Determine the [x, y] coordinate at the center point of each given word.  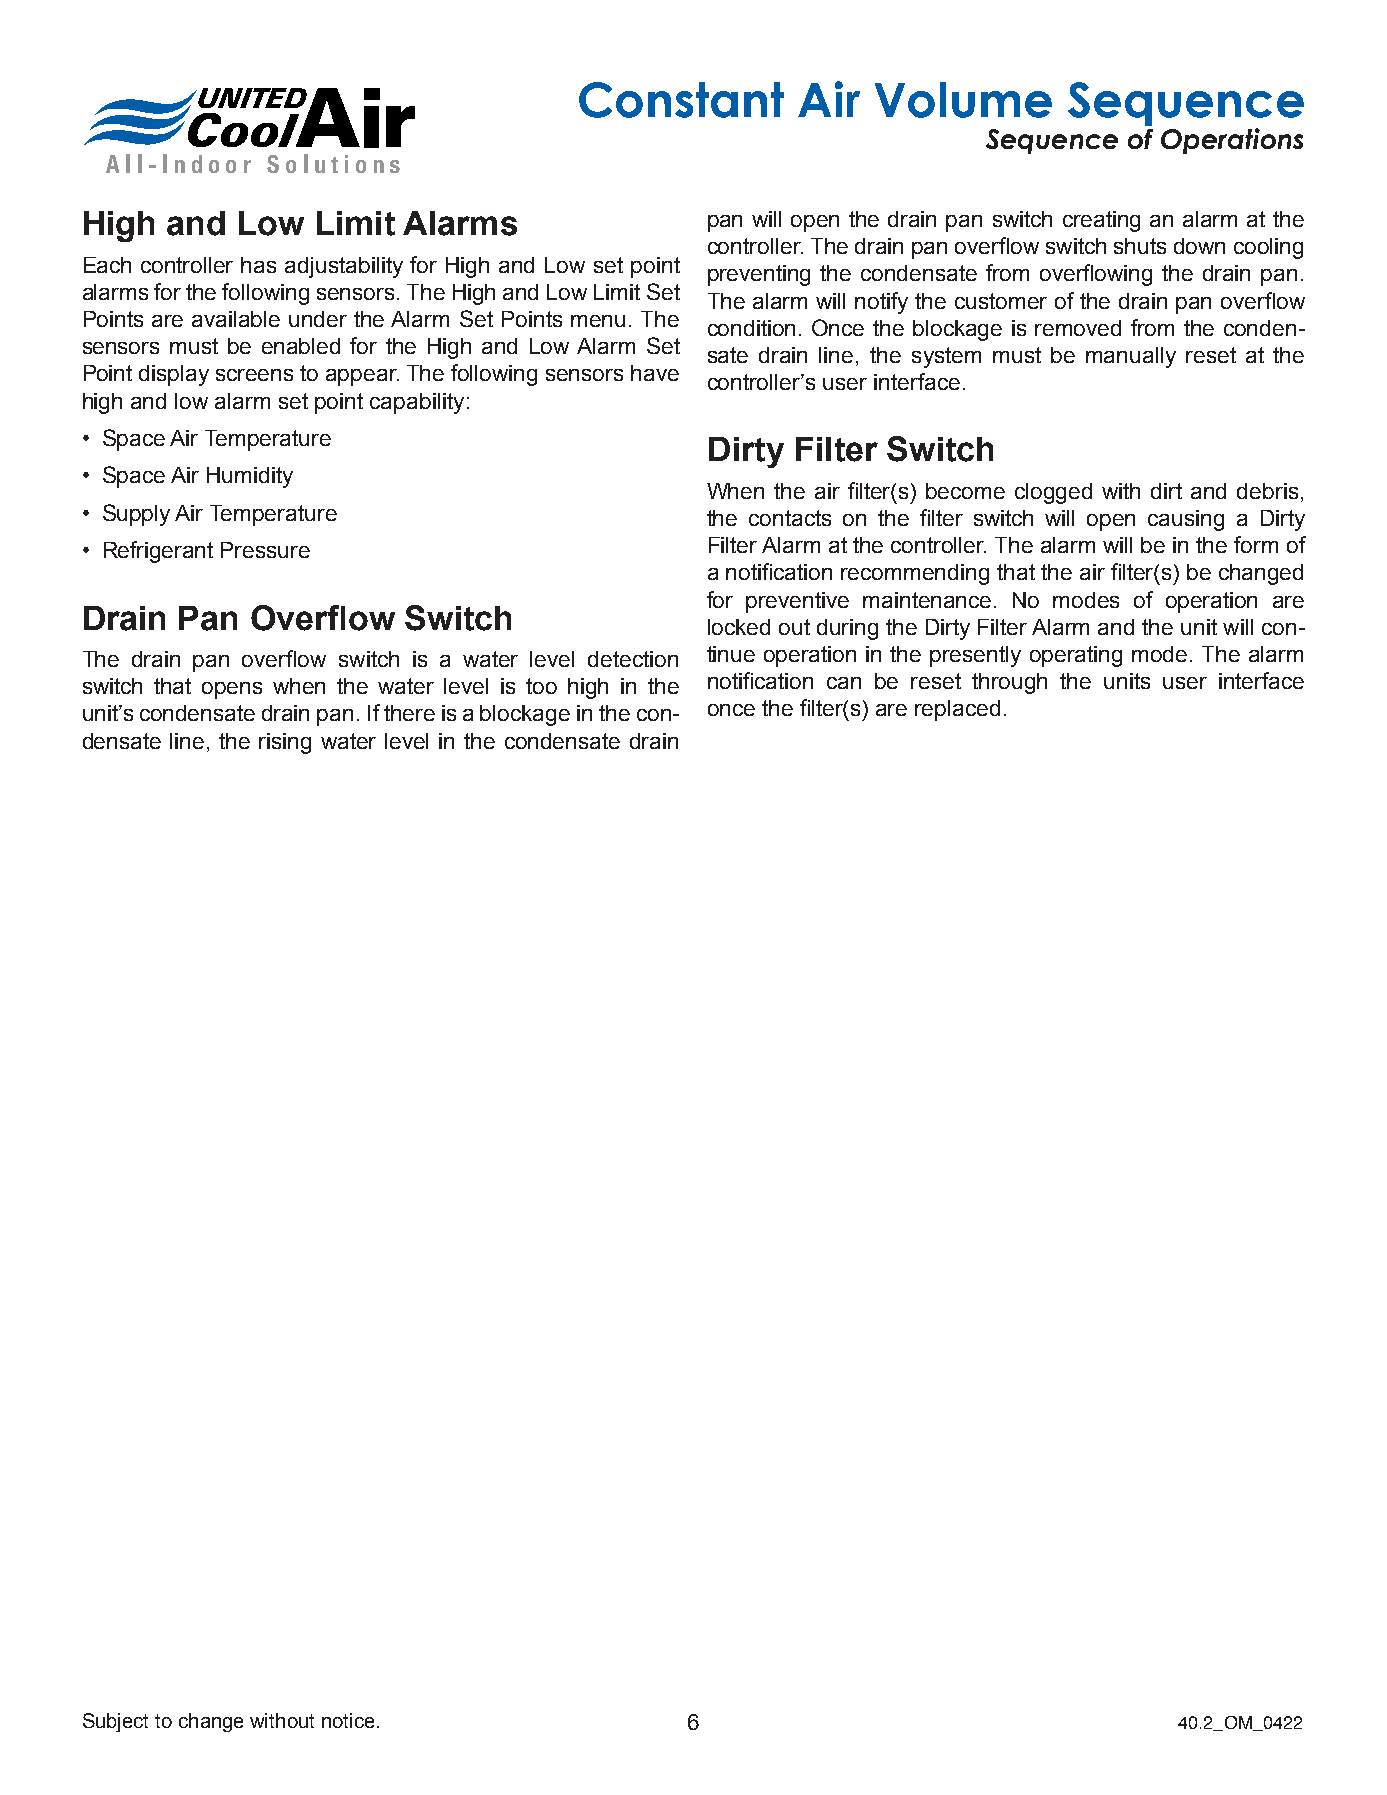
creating [1101, 221]
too [541, 686]
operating [1076, 656]
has [258, 265]
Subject [115, 1722]
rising [285, 743]
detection [633, 659]
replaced [957, 710]
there [409, 713]
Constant [681, 100]
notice [348, 1720]
